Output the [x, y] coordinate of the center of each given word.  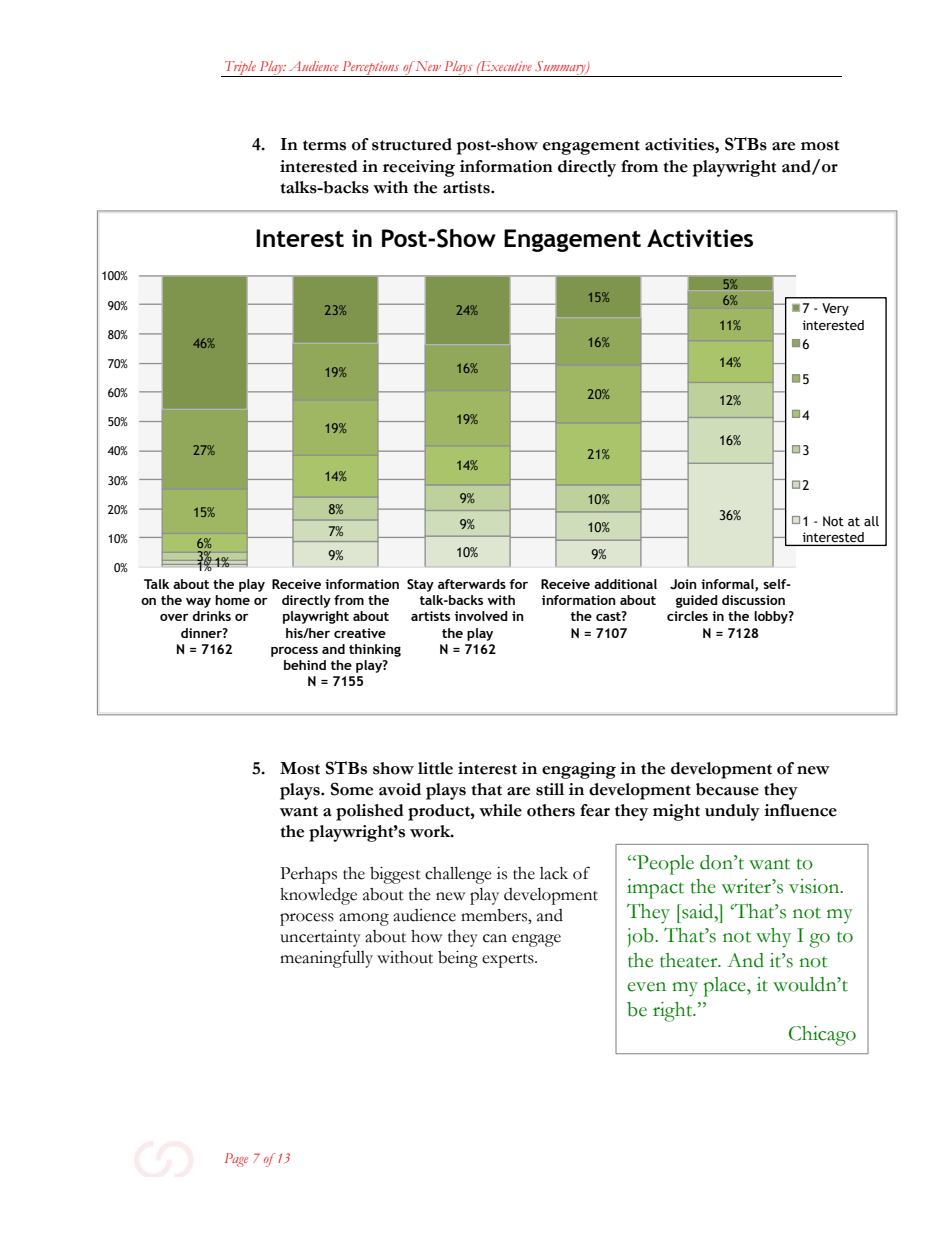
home [232, 600]
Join [683, 584]
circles [687, 616]
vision [815, 886]
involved [481, 616]
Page [236, 1160]
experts [509, 961]
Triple [240, 69]
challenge [458, 875]
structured [412, 144]
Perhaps [308, 875]
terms [324, 145]
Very [835, 309]
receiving [419, 168]
